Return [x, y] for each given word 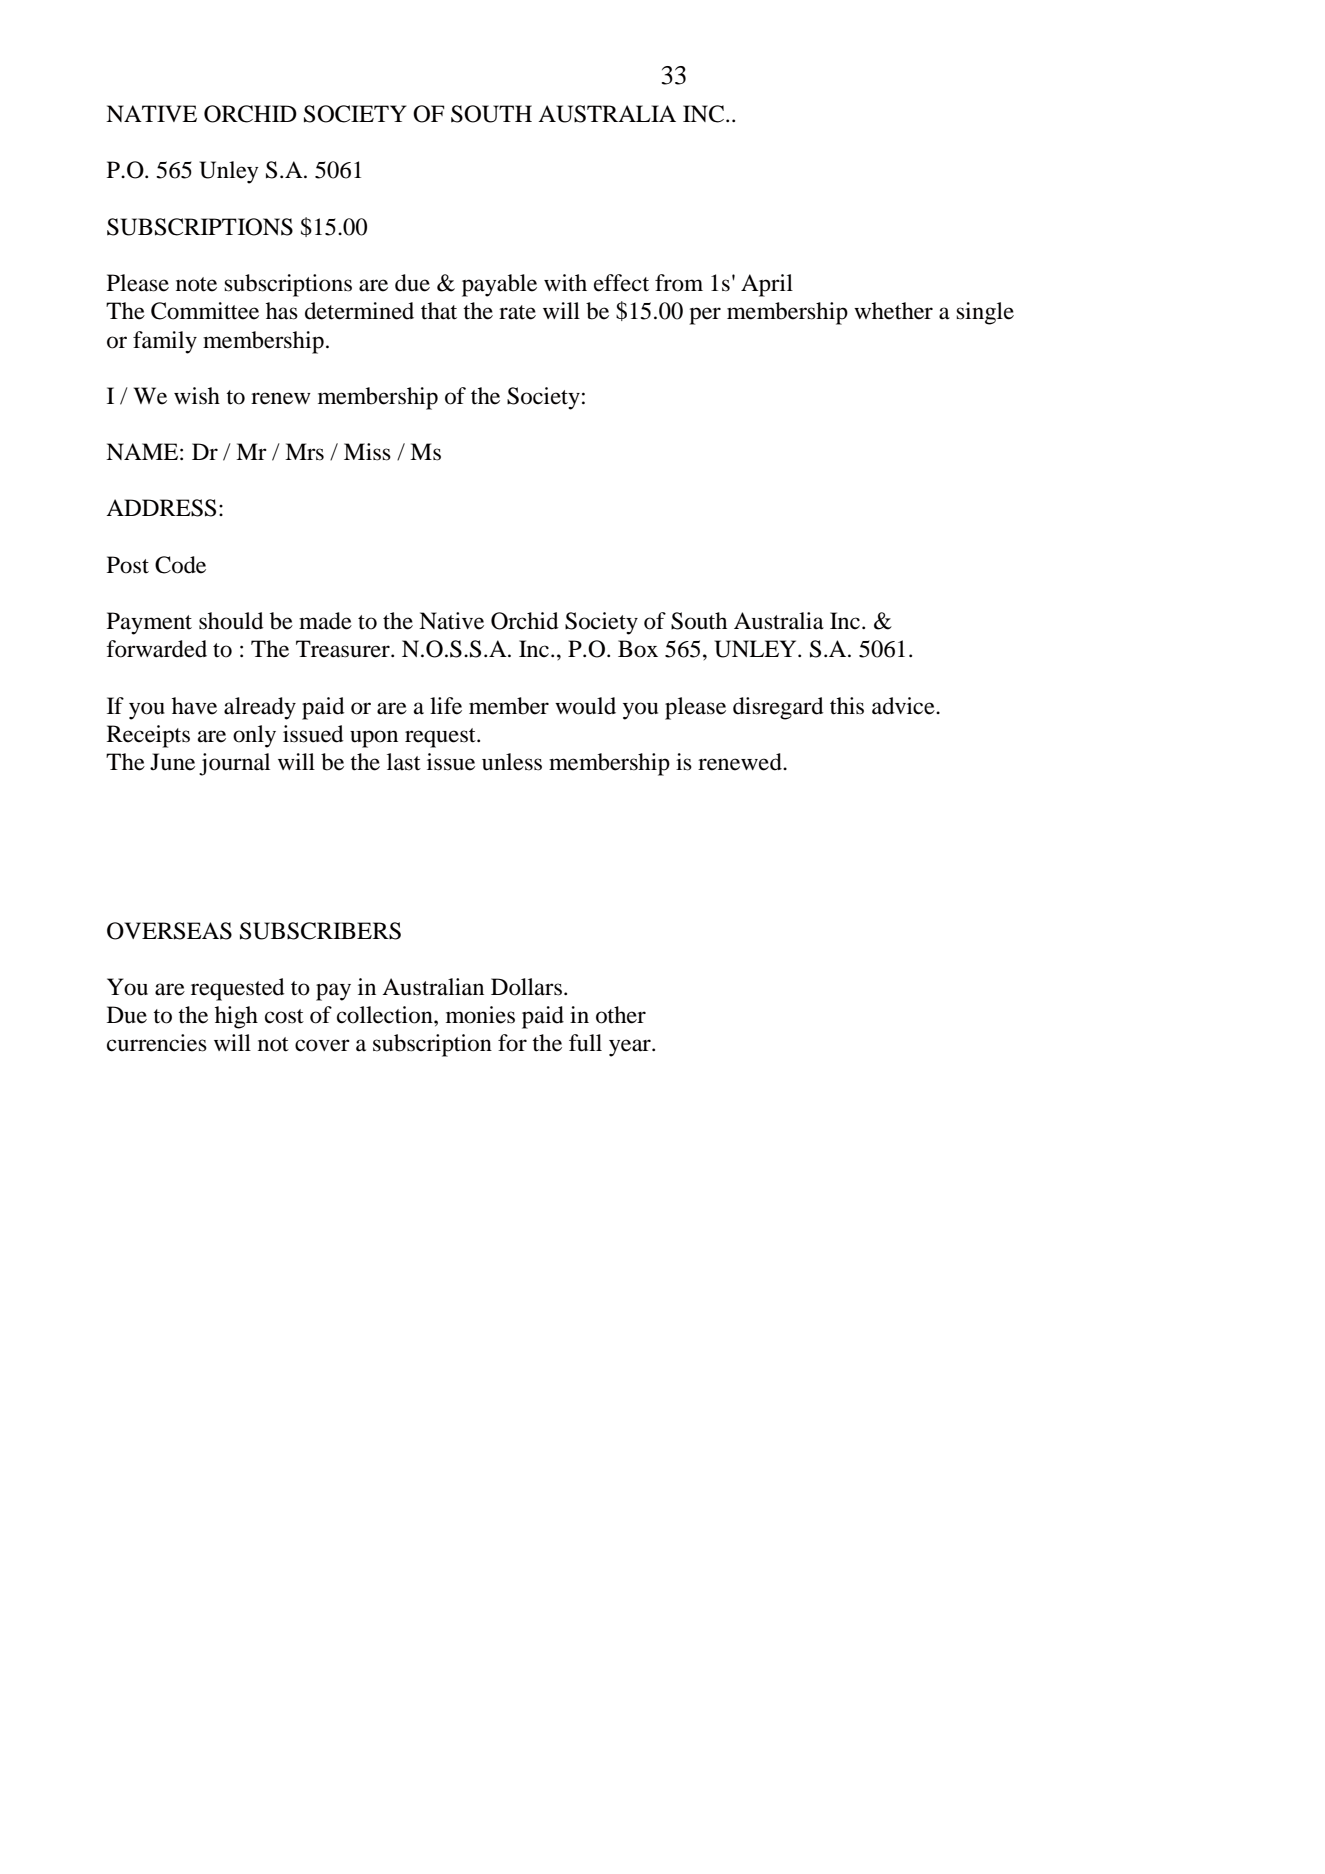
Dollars [528, 987]
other [621, 1015]
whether [893, 311]
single [985, 313]
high [236, 1017]
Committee [205, 311]
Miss [367, 452]
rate [517, 312]
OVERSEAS [169, 931]
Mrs [304, 452]
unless [512, 762]
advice [904, 706]
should [231, 621]
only [254, 736]
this [847, 706]
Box [638, 649]
